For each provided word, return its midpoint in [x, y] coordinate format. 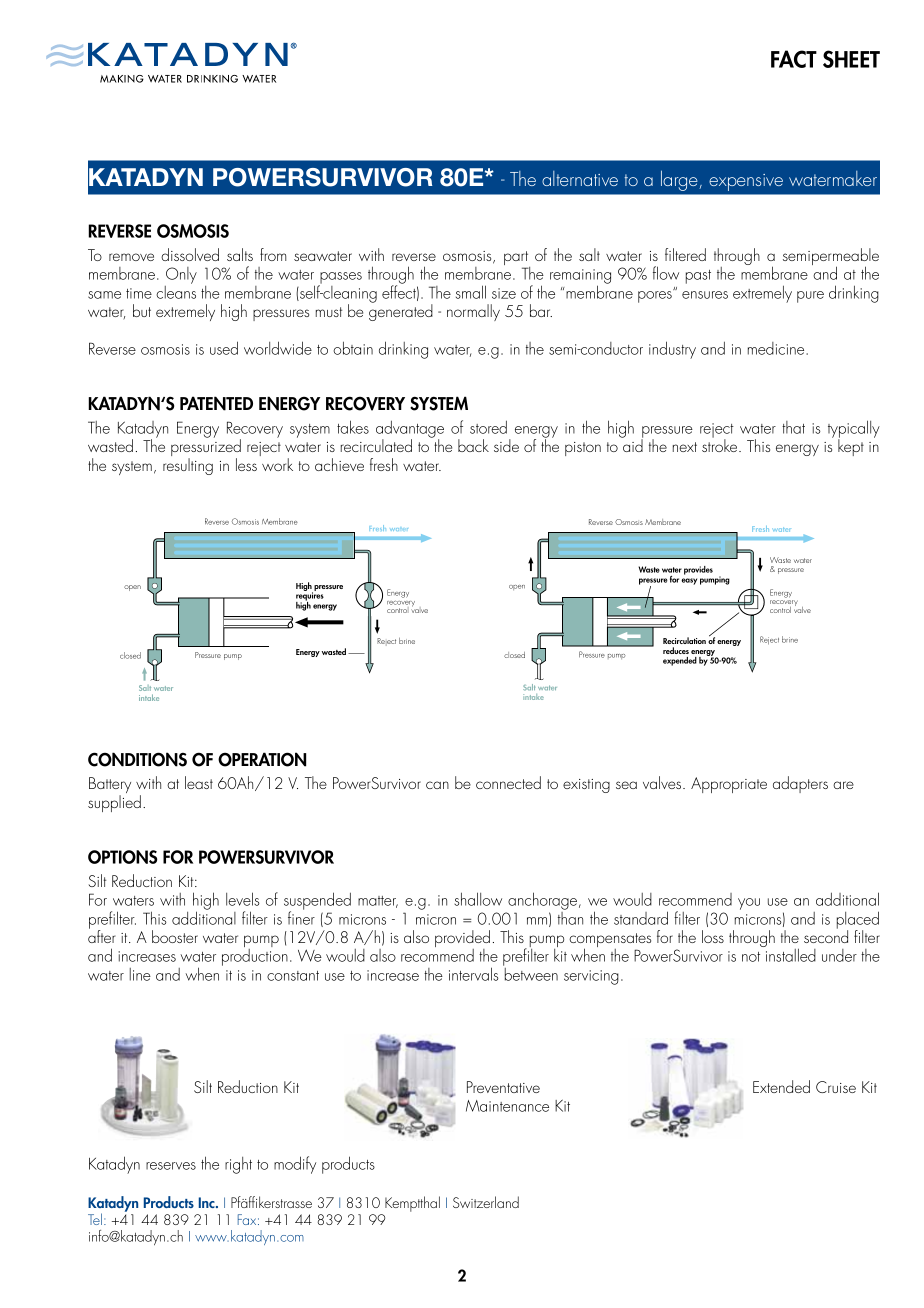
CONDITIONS [137, 759]
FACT [794, 59]
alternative [580, 178]
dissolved [190, 254]
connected [508, 782]
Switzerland [486, 1202]
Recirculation [684, 640]
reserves [171, 1166]
